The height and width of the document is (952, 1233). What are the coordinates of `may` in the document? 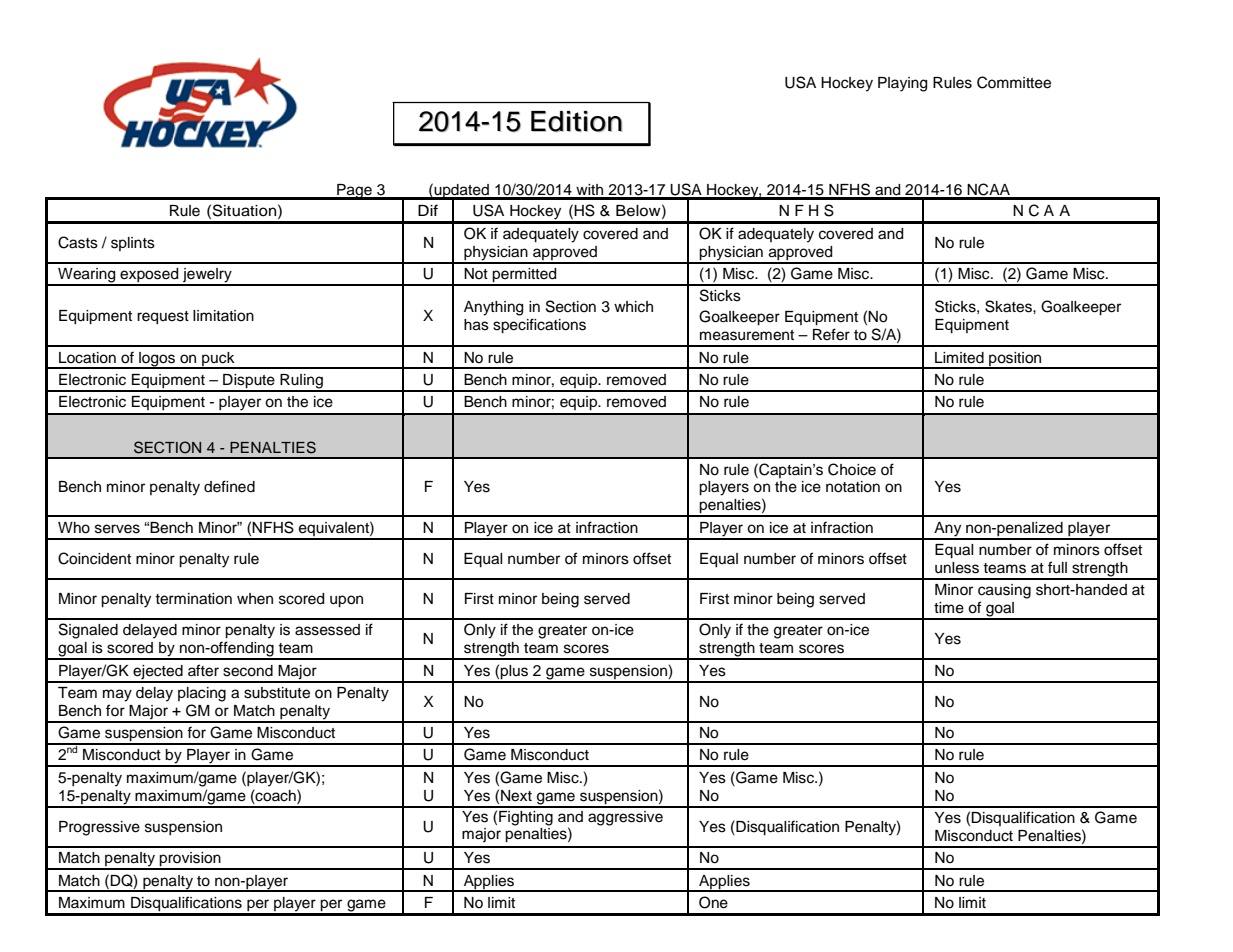 It's located at (117, 695).
